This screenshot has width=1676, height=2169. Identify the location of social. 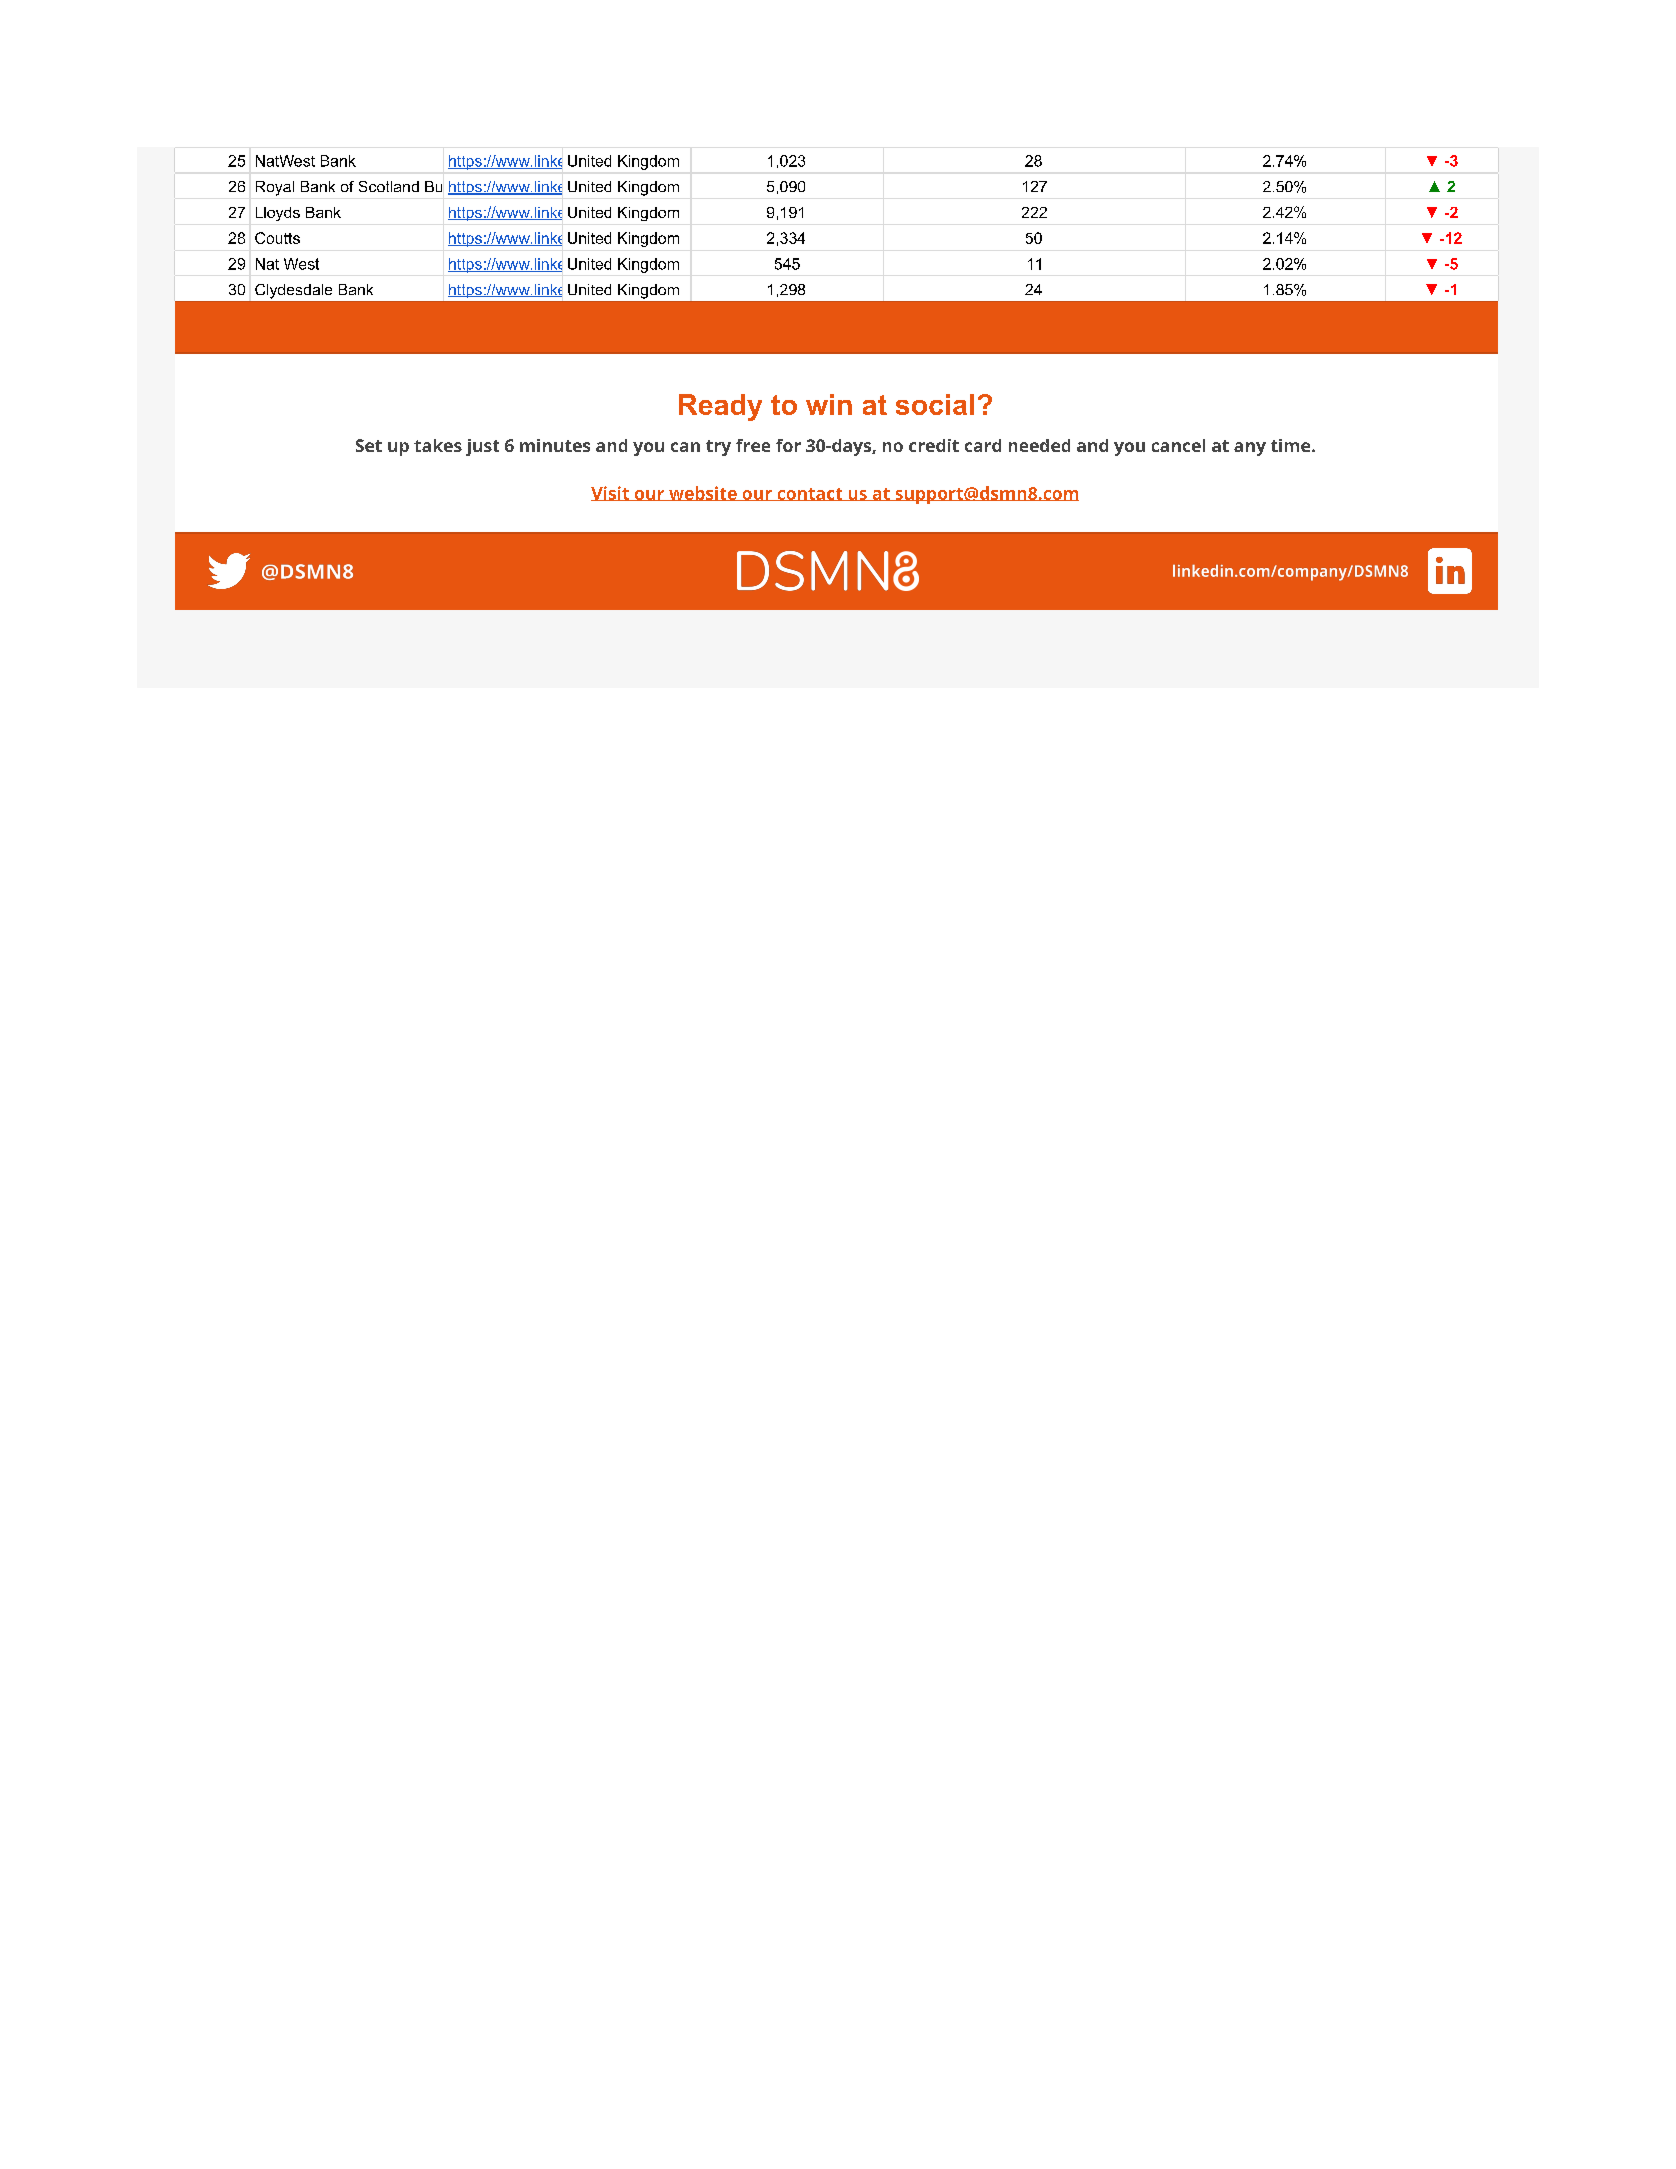
(935, 404).
